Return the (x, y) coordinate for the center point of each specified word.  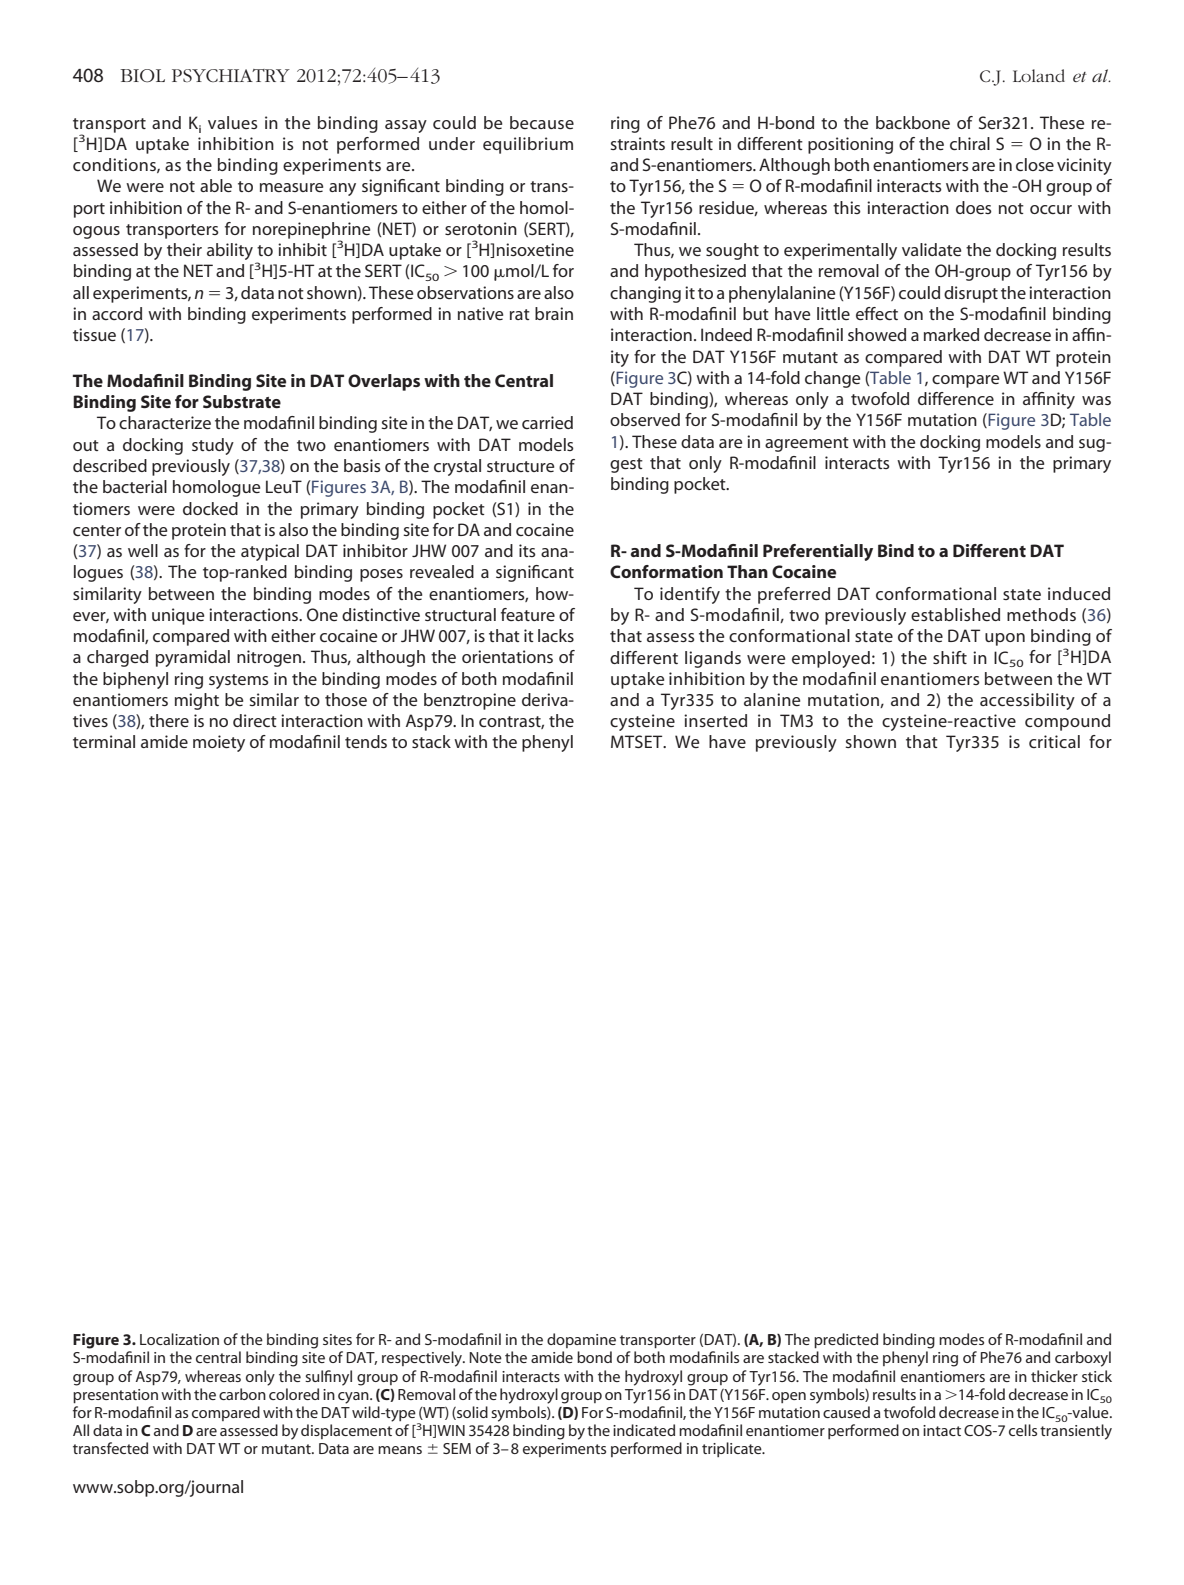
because (542, 122)
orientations (507, 656)
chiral (970, 143)
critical (1054, 741)
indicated (644, 1430)
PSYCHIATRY (231, 75)
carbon (242, 1394)
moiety (219, 743)
